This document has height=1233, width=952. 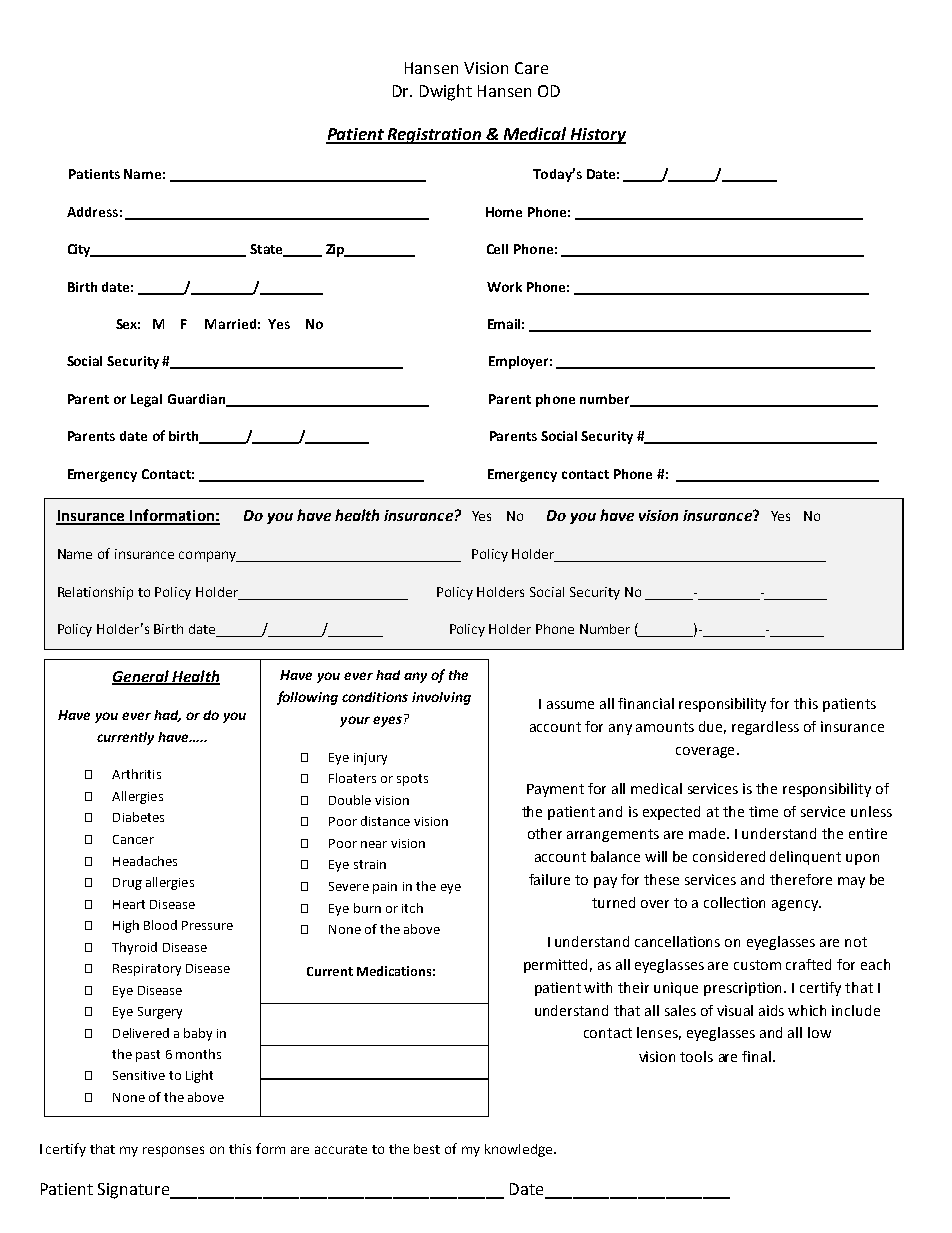 I want to click on Dwight, so click(x=446, y=92).
